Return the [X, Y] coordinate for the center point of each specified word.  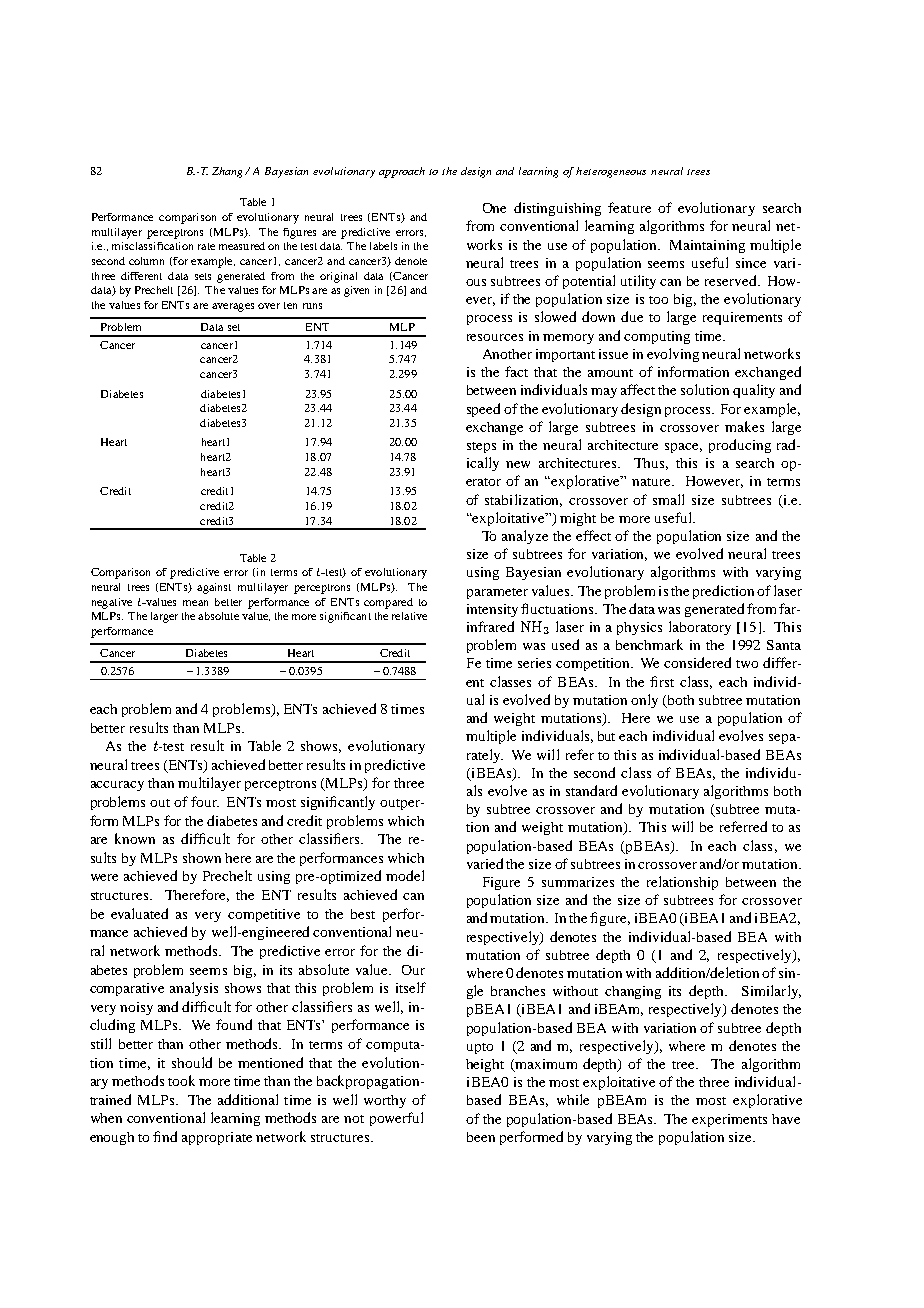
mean [195, 603]
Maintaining [707, 246]
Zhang [229, 172]
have [786, 1119]
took [181, 1080]
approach [402, 172]
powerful [396, 1119]
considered [697, 662]
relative [409, 616]
